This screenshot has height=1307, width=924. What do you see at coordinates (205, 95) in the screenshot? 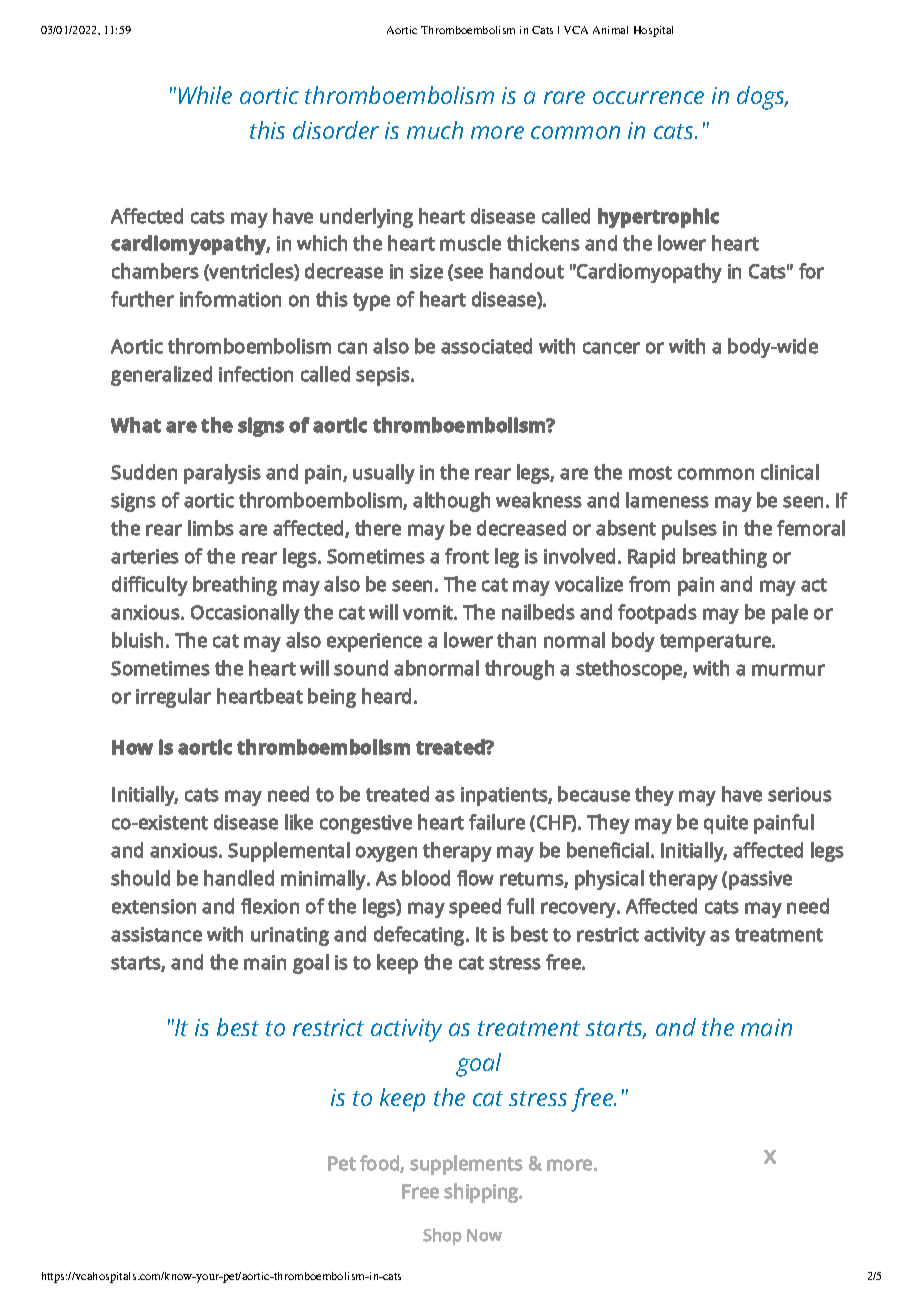
I see `While` at bounding box center [205, 95].
